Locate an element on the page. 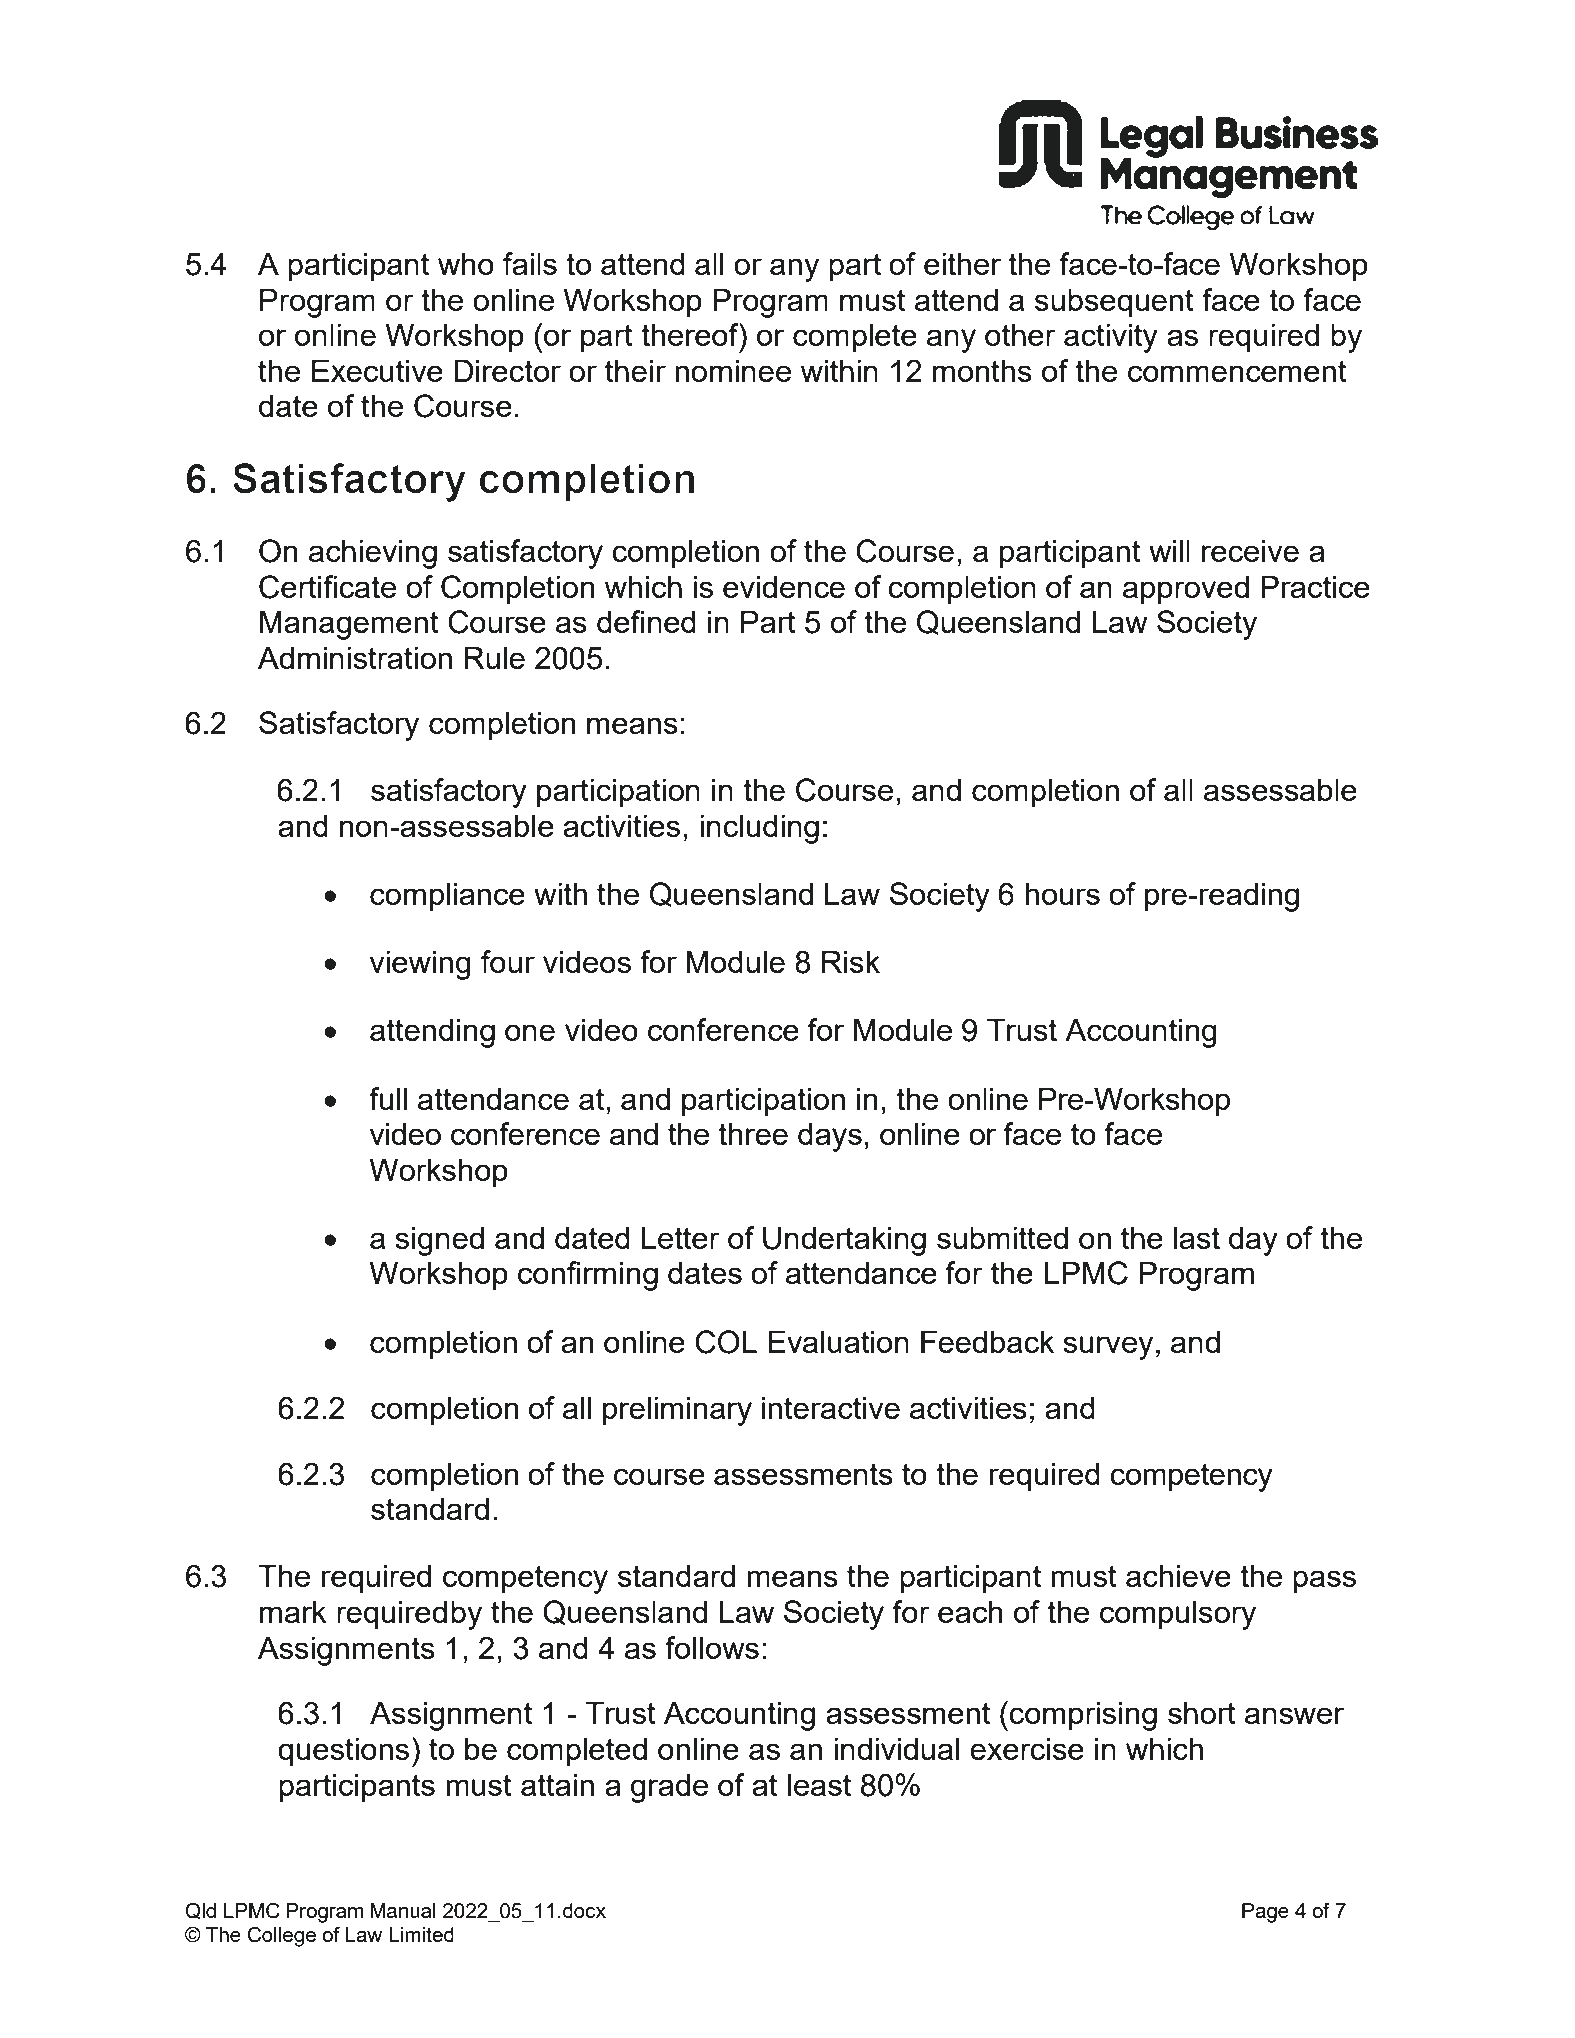 Image resolution: width=1575 pixels, height=2038 pixels. thereof is located at coordinates (691, 334).
